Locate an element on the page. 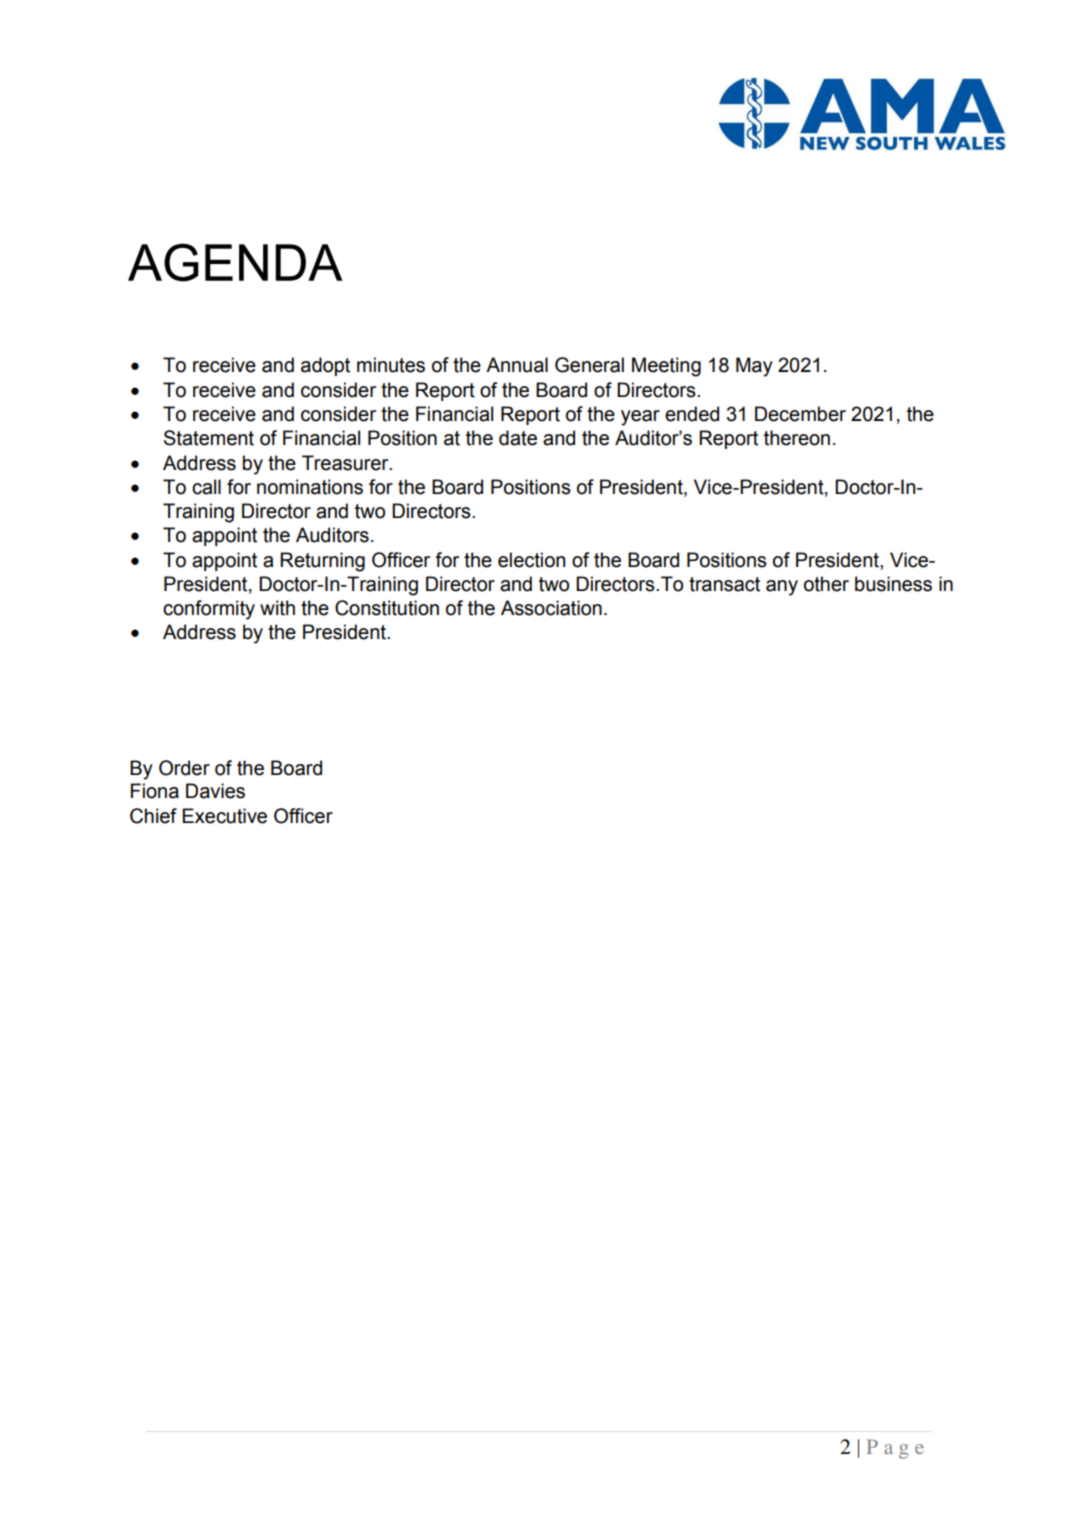 Image resolution: width=1079 pixels, height=1525 pixels. May is located at coordinates (754, 367).
